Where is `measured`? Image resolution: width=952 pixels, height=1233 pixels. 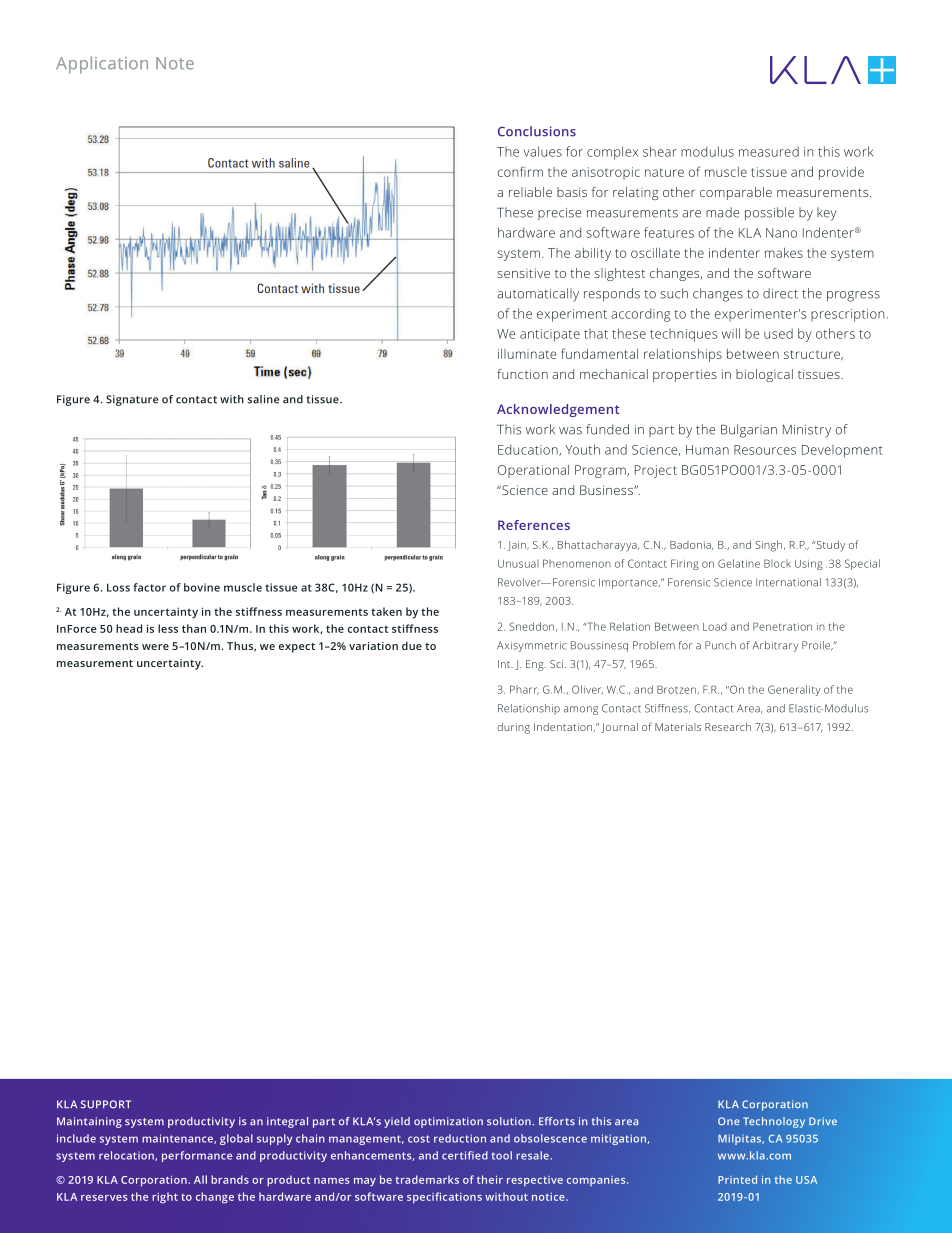
measured is located at coordinates (769, 151).
